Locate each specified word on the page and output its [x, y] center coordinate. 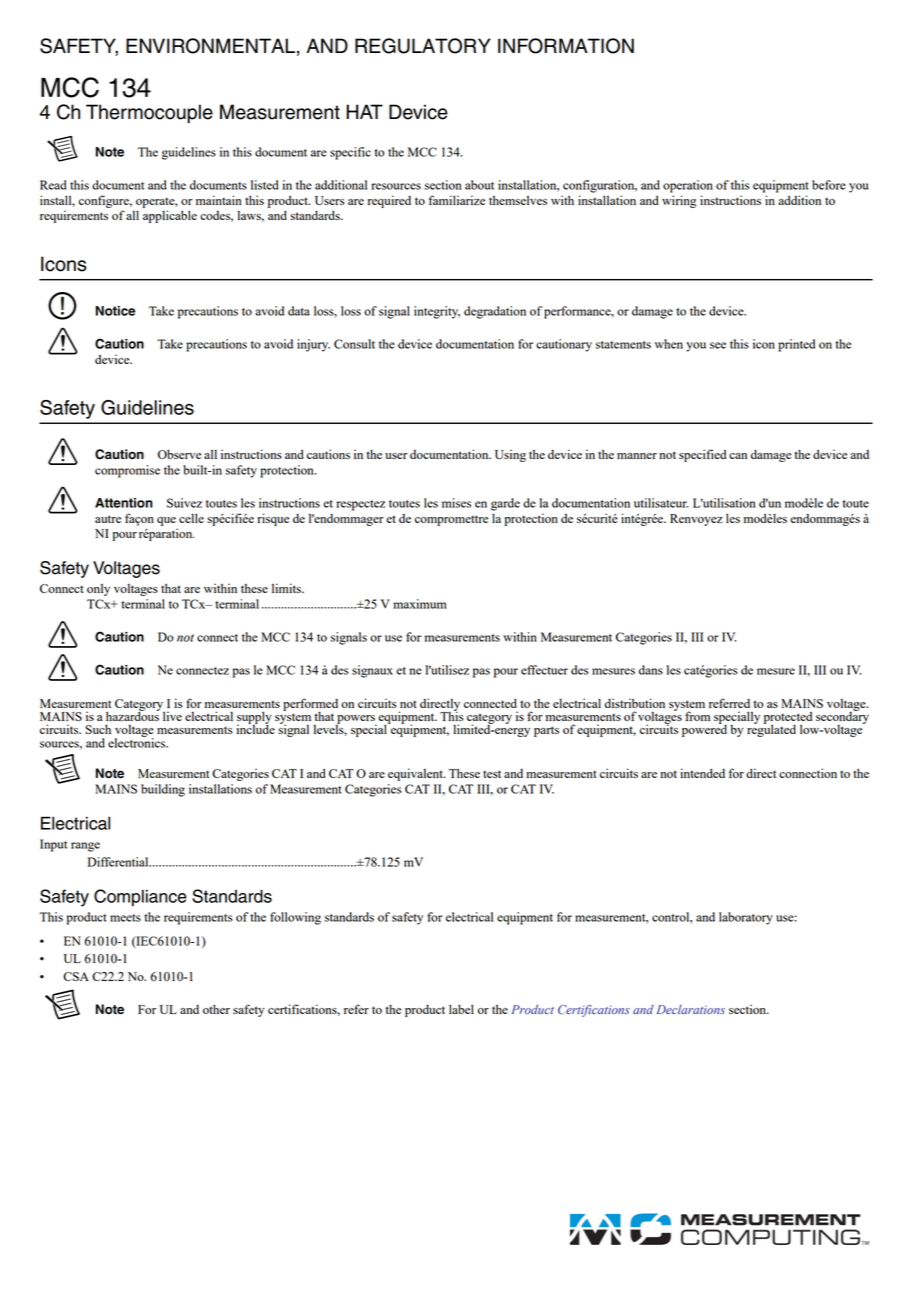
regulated [771, 730]
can [738, 456]
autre [108, 519]
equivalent [416, 774]
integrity [437, 312]
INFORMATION [566, 46]
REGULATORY [423, 46]
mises [456, 503]
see [718, 345]
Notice [115, 311]
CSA [76, 976]
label [461, 1009]
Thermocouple [149, 113]
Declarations [691, 1009]
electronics [138, 742]
